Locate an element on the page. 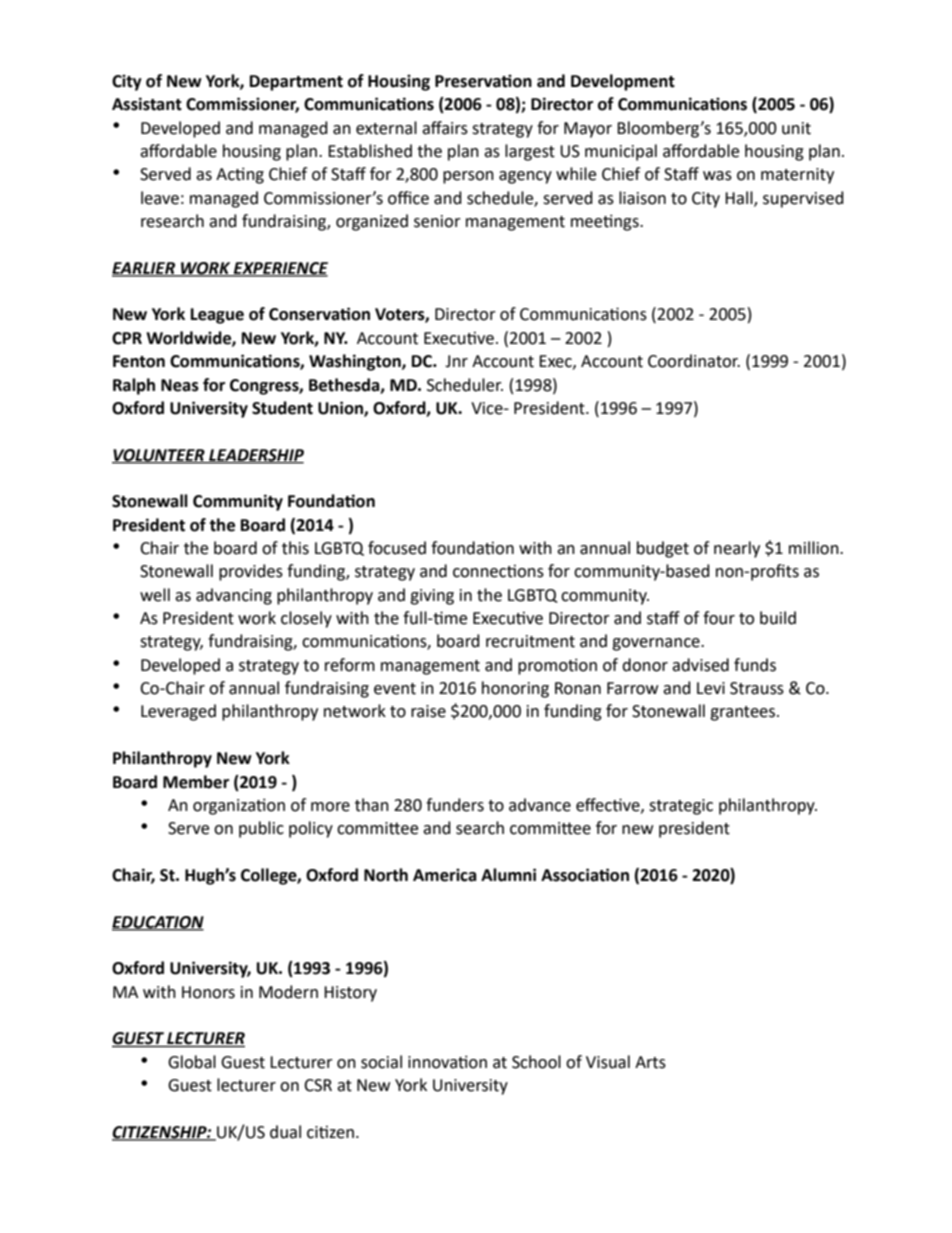  maternity is located at coordinates (797, 176).
